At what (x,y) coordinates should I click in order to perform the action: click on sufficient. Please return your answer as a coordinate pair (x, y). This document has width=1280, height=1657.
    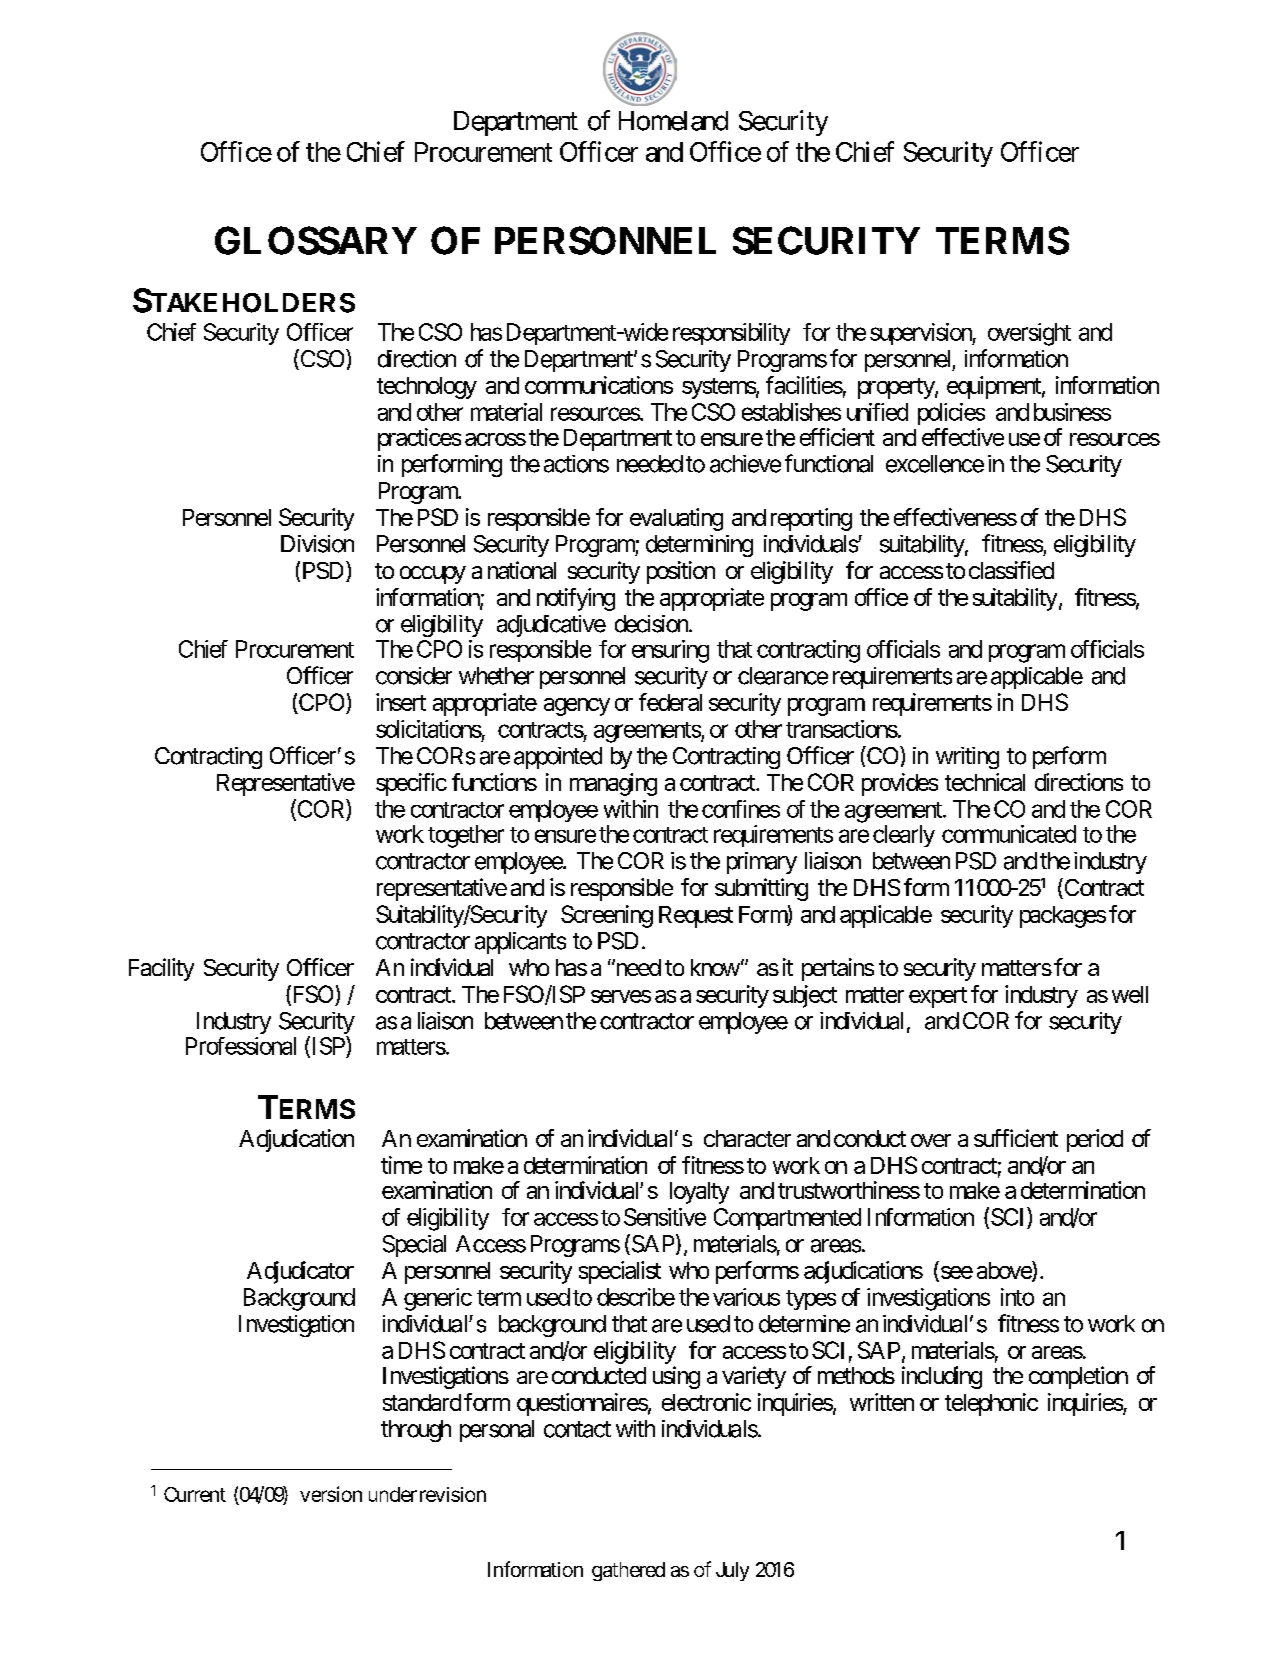
    Looking at the image, I should click on (1016, 1138).
